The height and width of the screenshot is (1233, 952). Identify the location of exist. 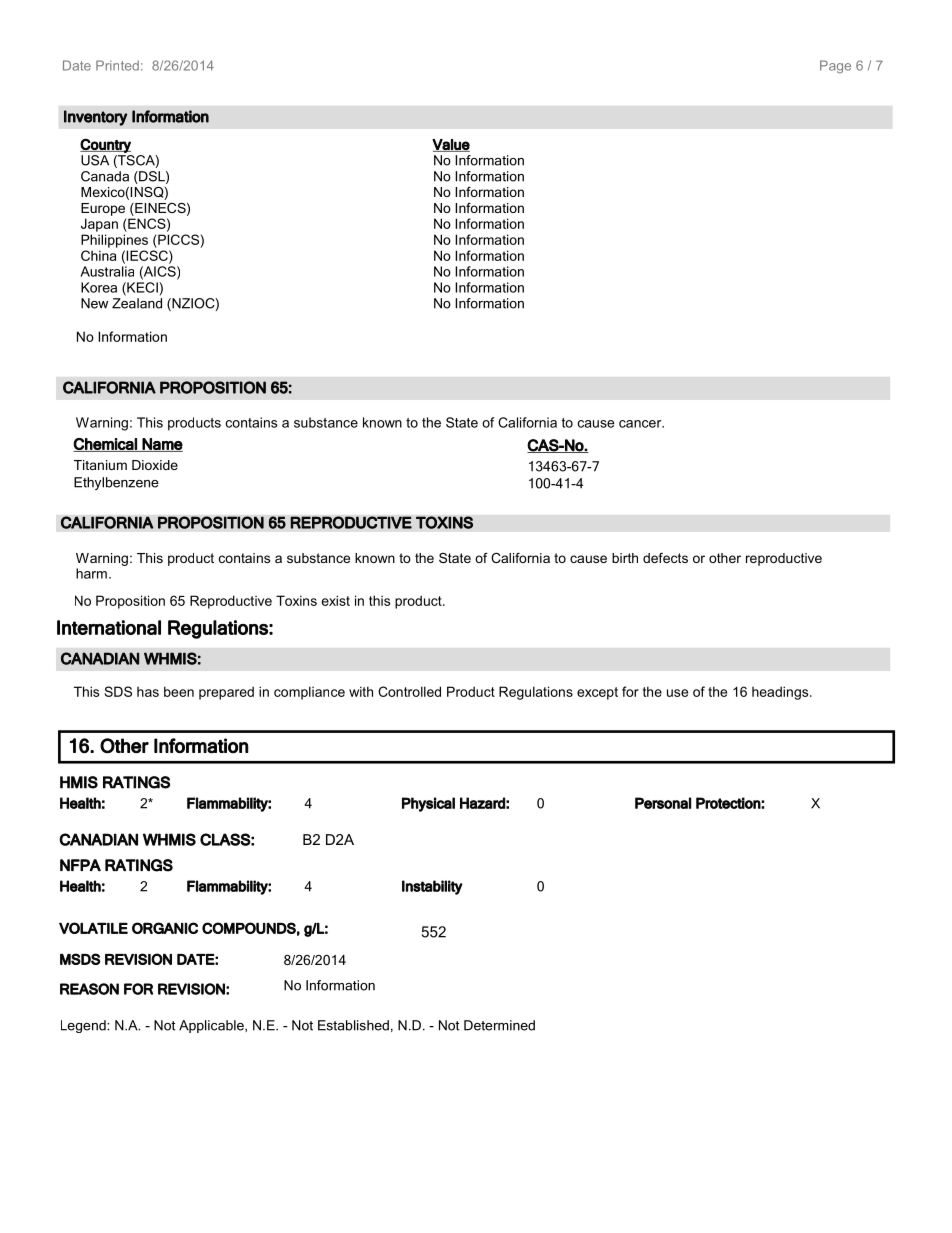
(336, 600).
